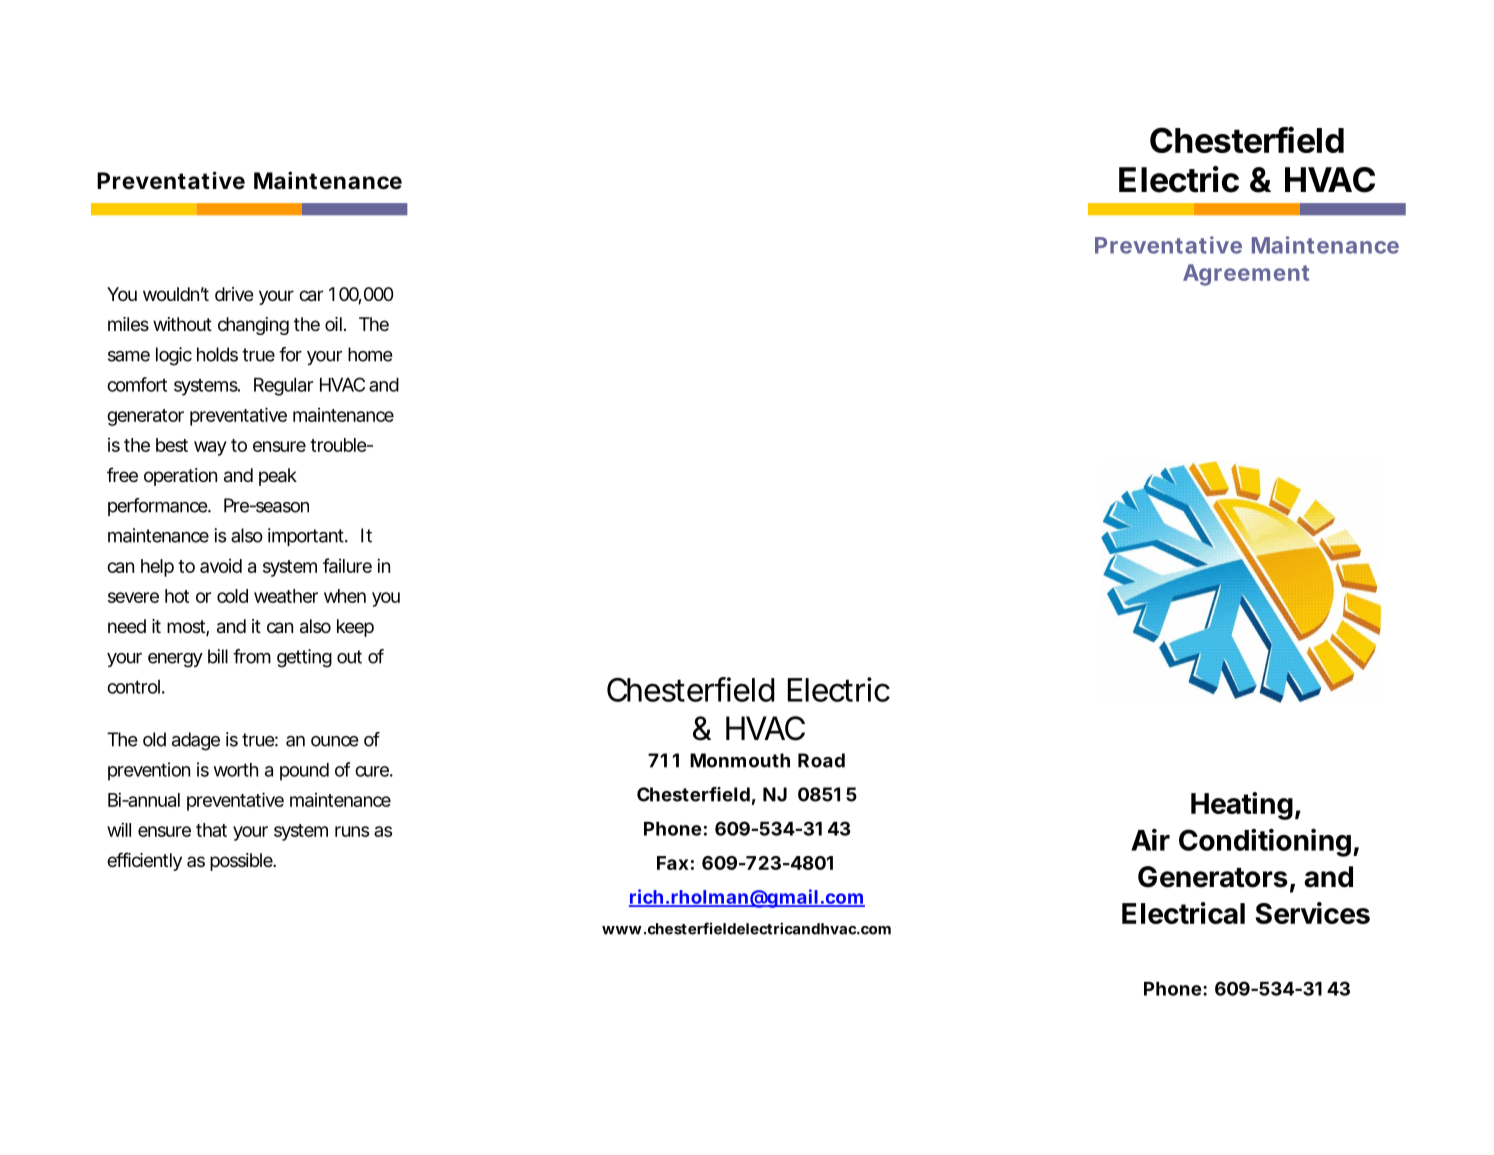 This image has height=1155, width=1494. I want to click on Services, so click(1312, 913).
